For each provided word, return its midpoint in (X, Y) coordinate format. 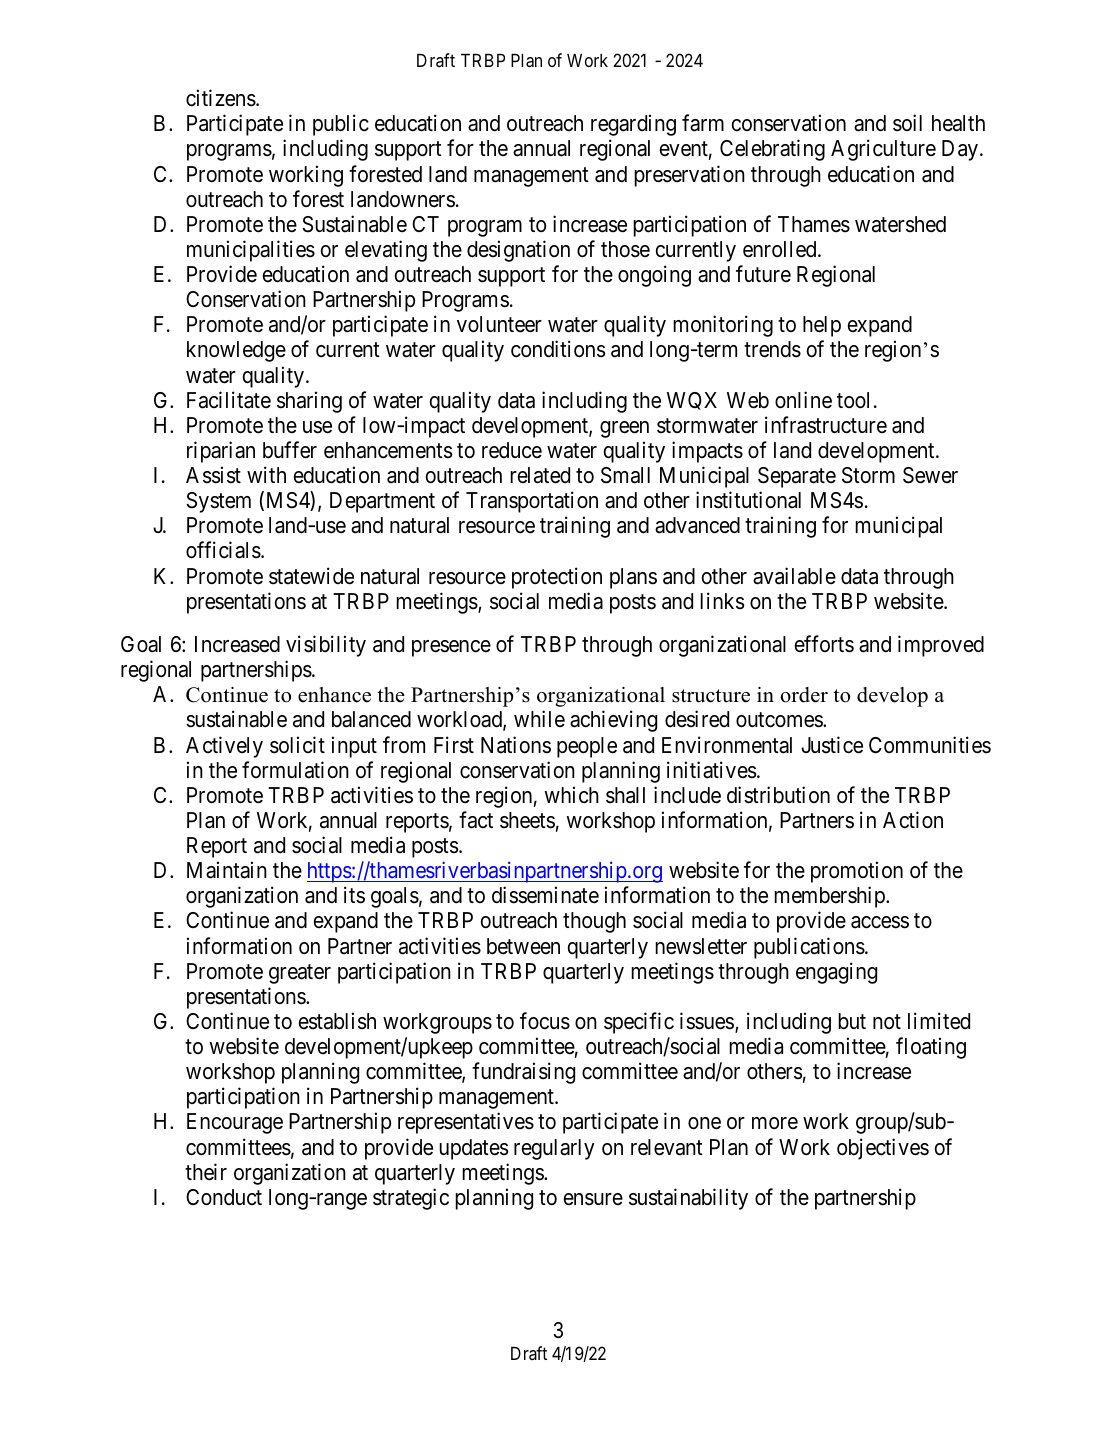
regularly (554, 1149)
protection (557, 578)
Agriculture (883, 150)
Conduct (224, 1197)
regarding (633, 125)
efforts (824, 644)
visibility (326, 646)
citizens (221, 98)
